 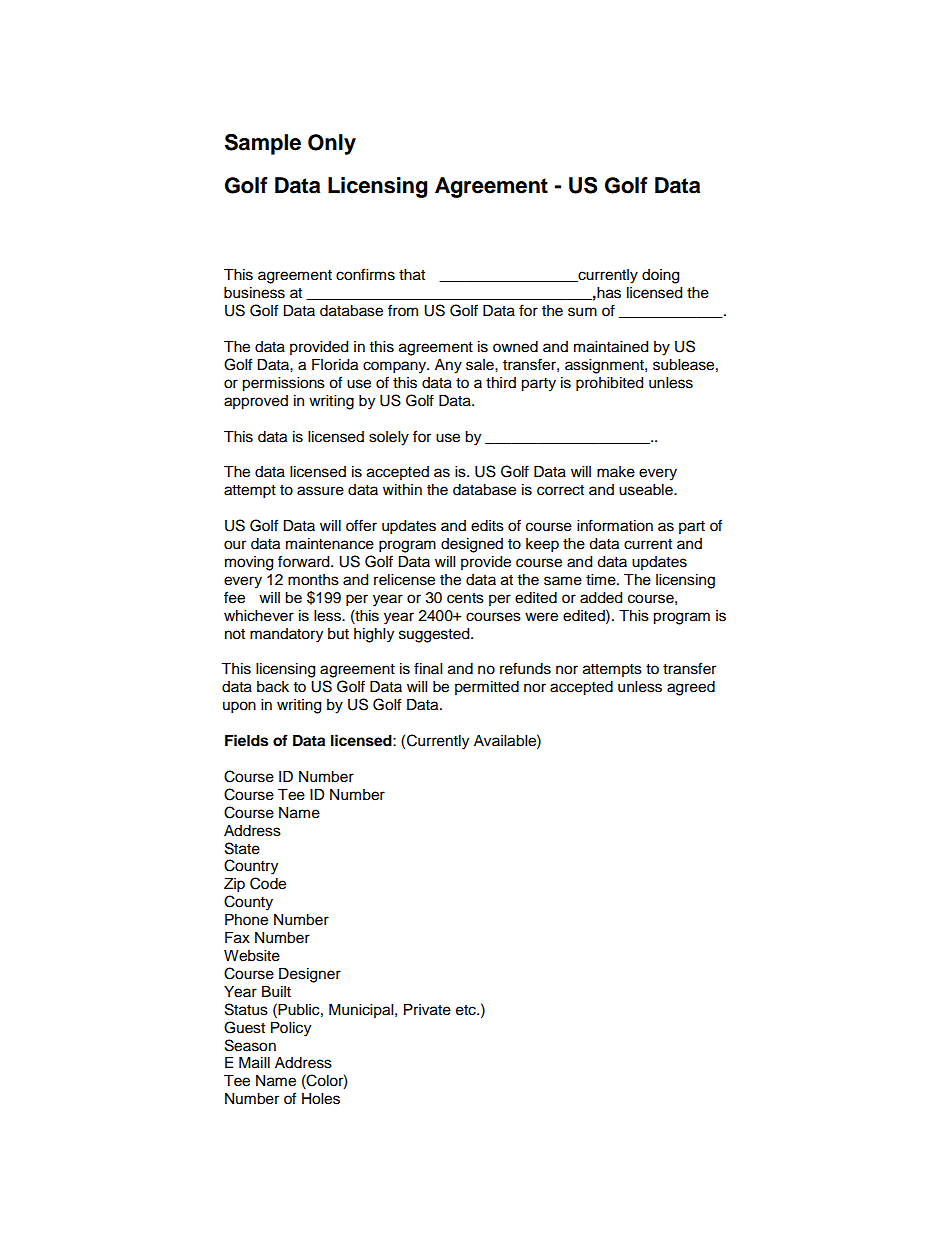 What do you see at coordinates (412, 275) in the screenshot?
I see `that` at bounding box center [412, 275].
